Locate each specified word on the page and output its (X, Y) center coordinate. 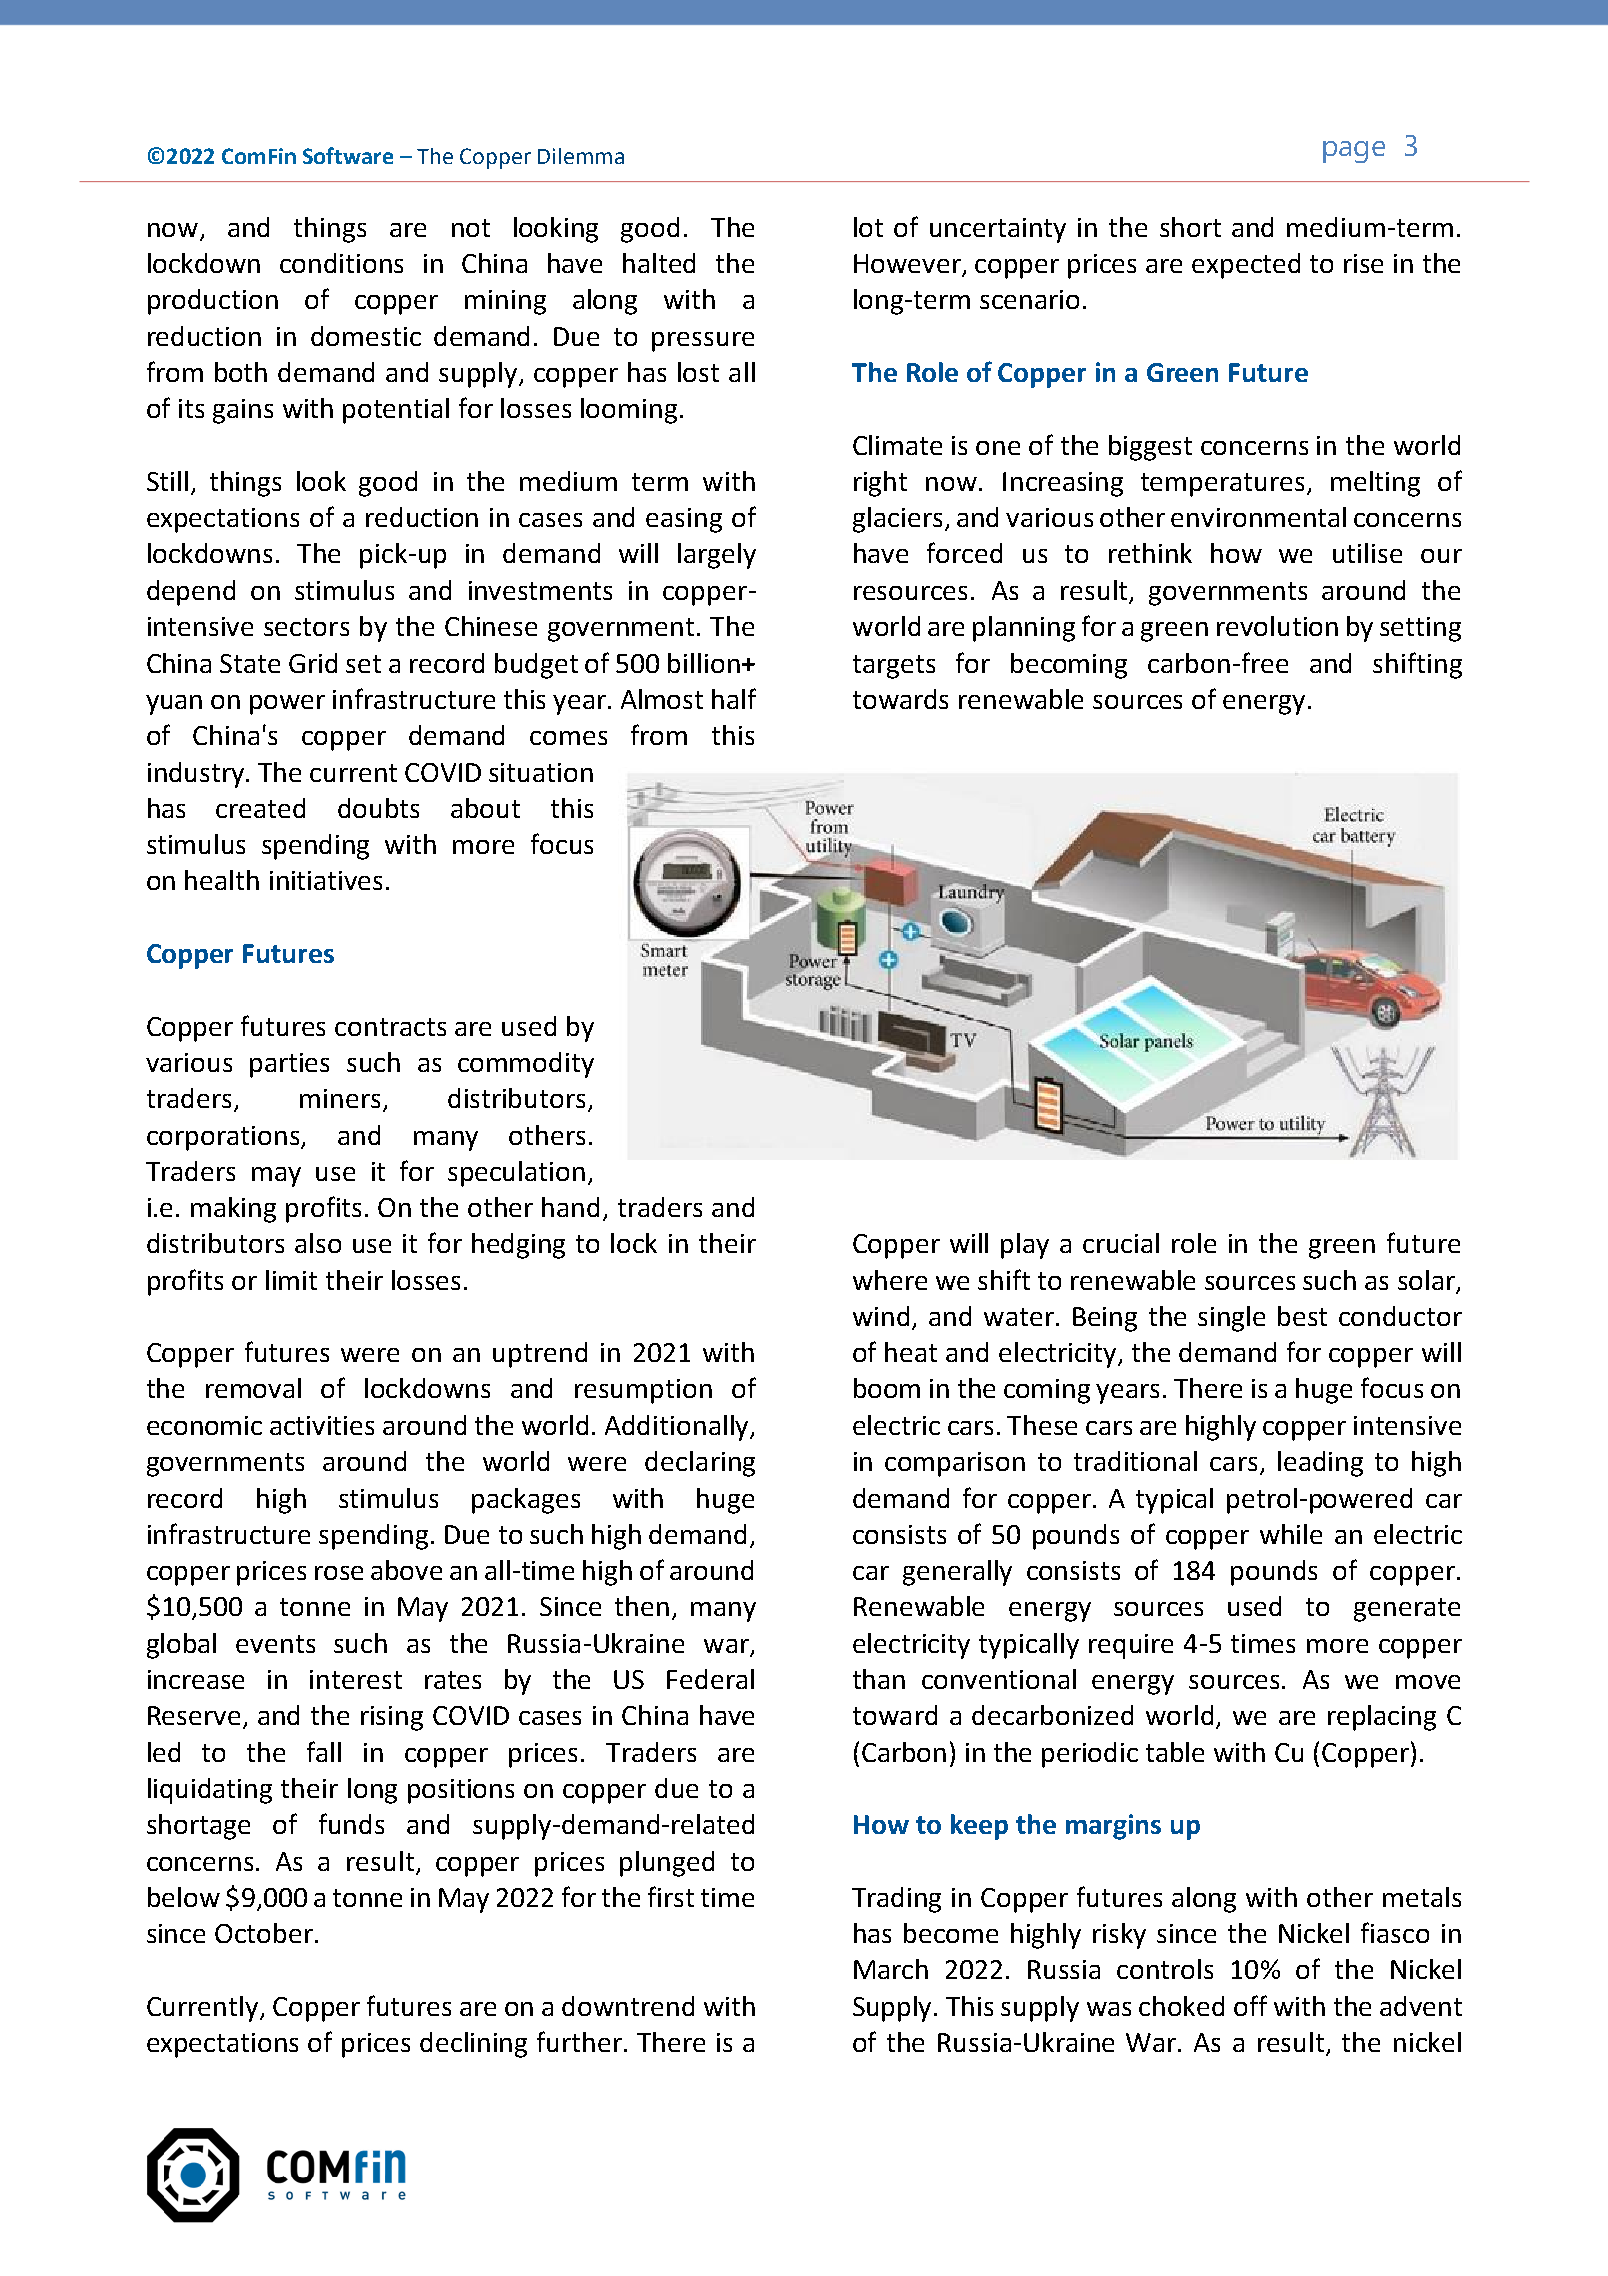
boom (887, 1388)
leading (1320, 1464)
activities (322, 1425)
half (734, 698)
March (891, 1969)
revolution (1277, 626)
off (1250, 2005)
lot (868, 227)
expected (1246, 266)
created (260, 808)
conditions (341, 263)
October (264, 1933)
